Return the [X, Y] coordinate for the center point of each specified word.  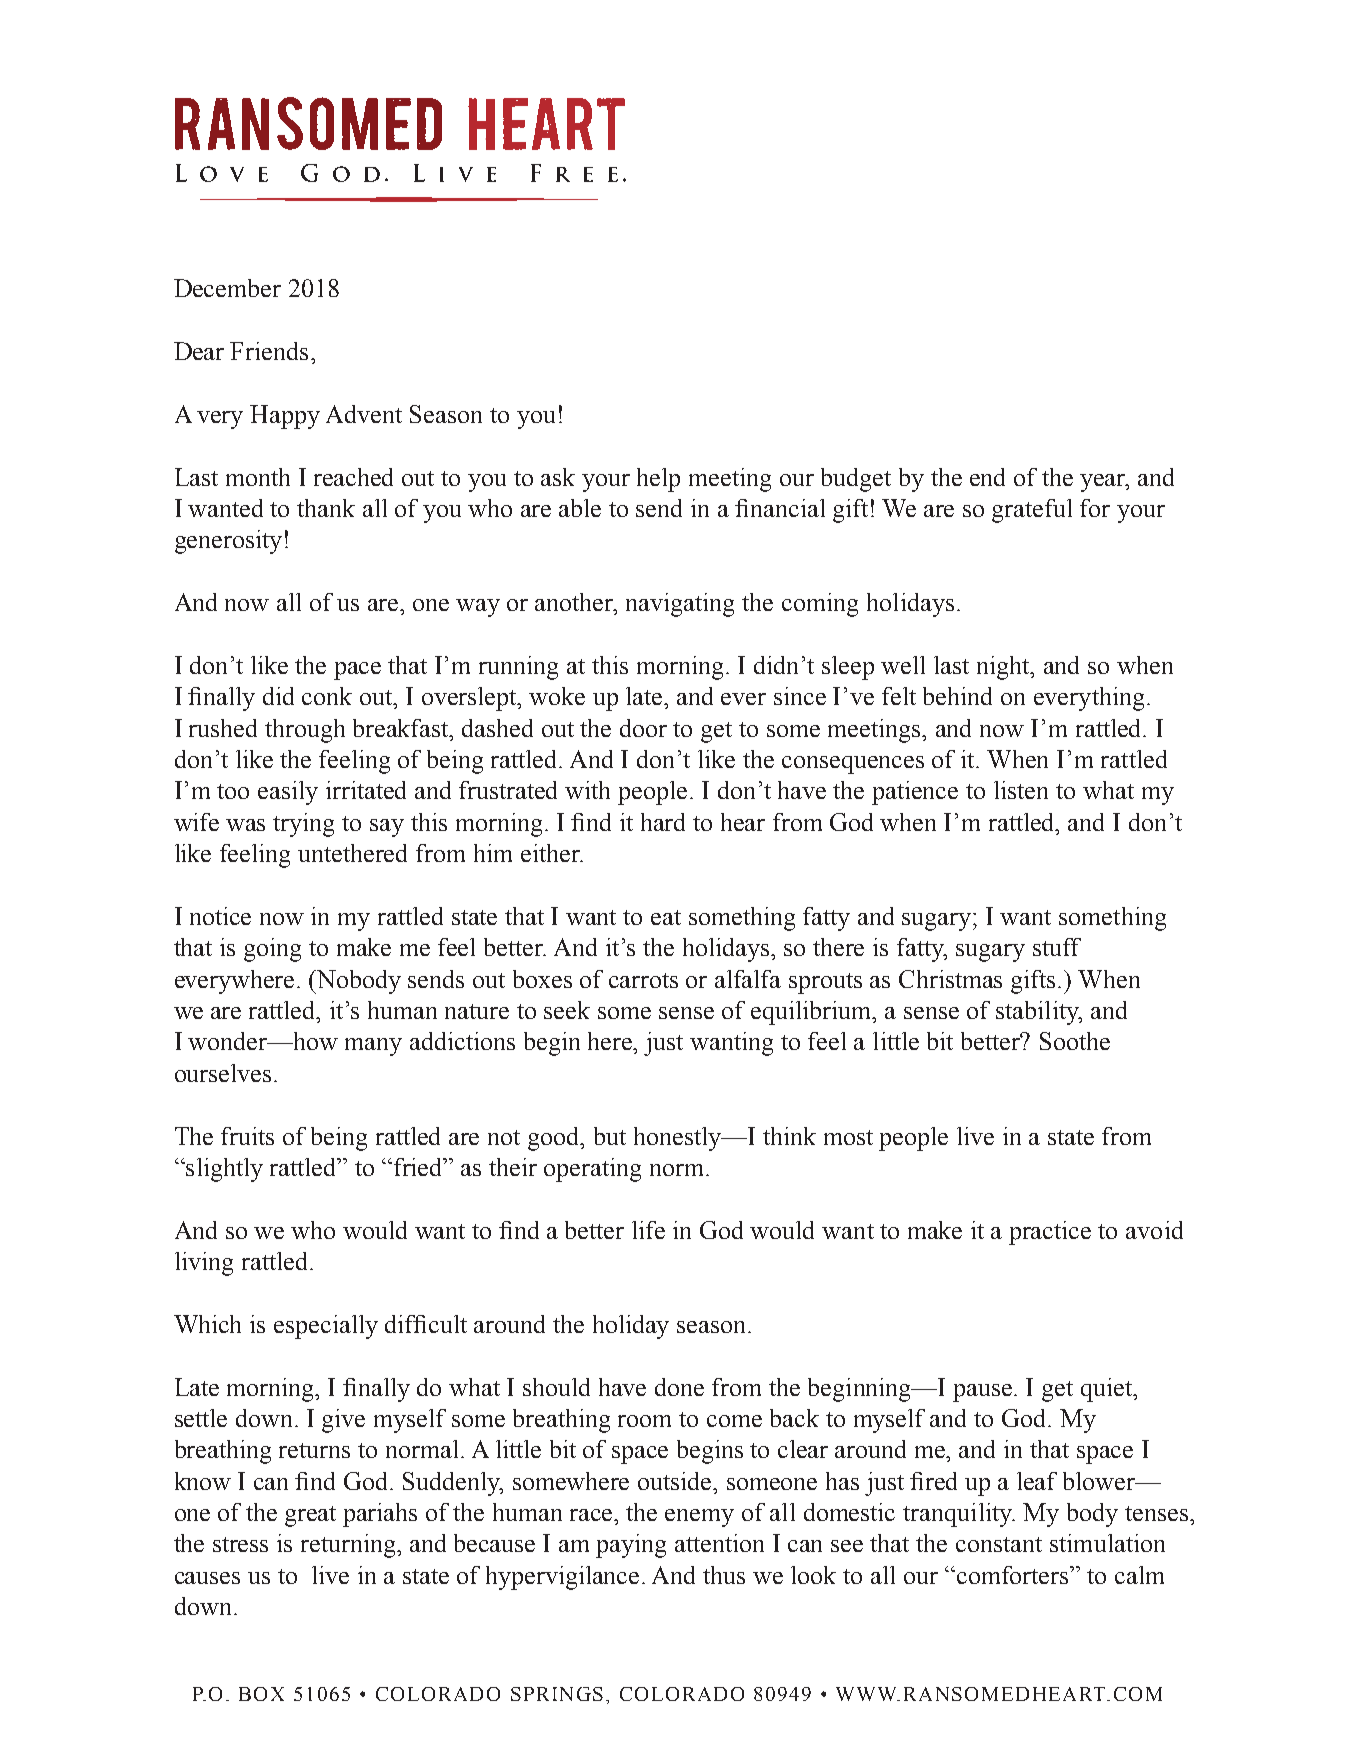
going [272, 950]
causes [207, 1578]
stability [1039, 1013]
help [658, 480]
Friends [269, 351]
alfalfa [748, 979]
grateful [1032, 511]
